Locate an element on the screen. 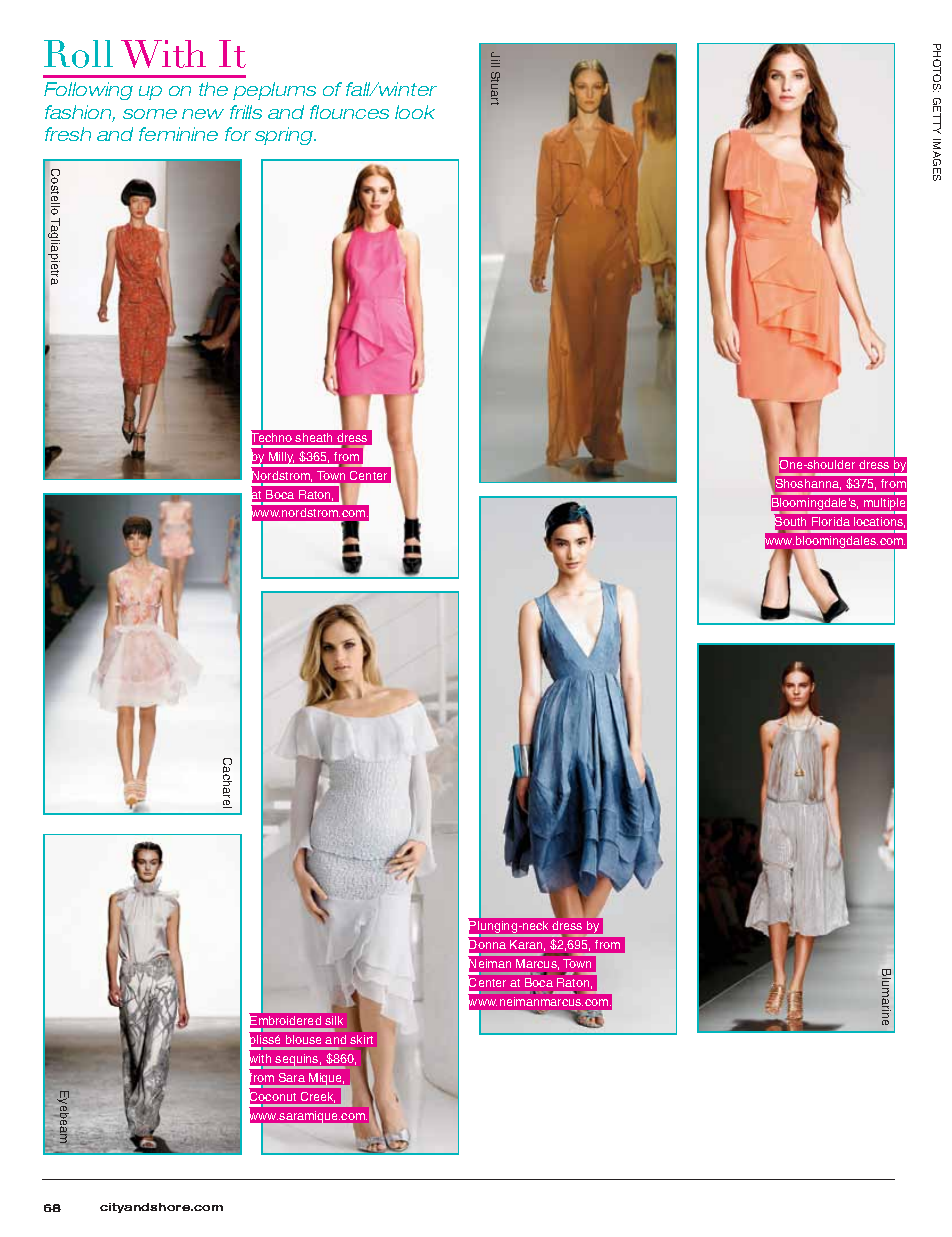 The image size is (952, 1237). look is located at coordinates (415, 112).
